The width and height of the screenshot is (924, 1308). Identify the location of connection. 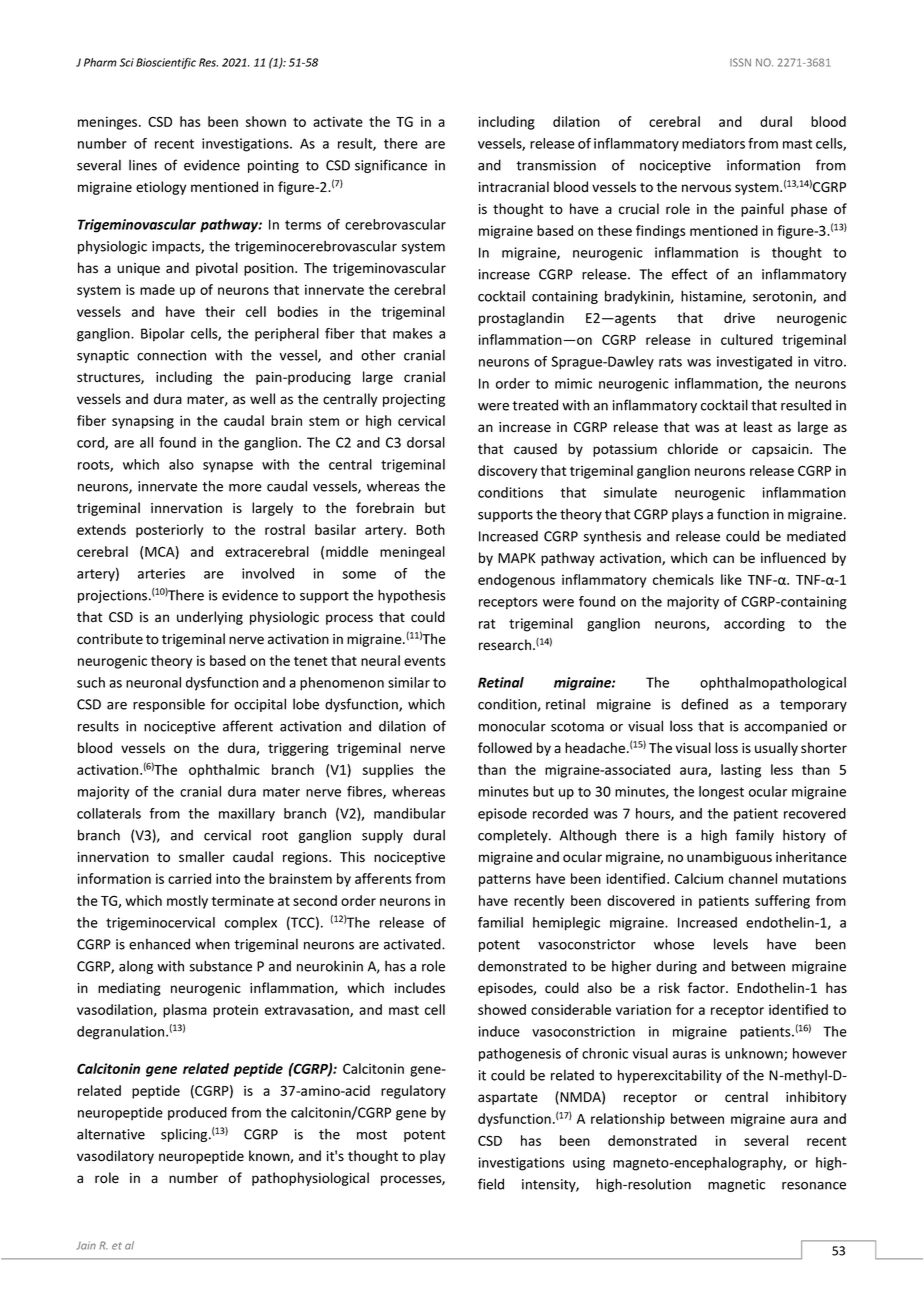
(171, 355).
